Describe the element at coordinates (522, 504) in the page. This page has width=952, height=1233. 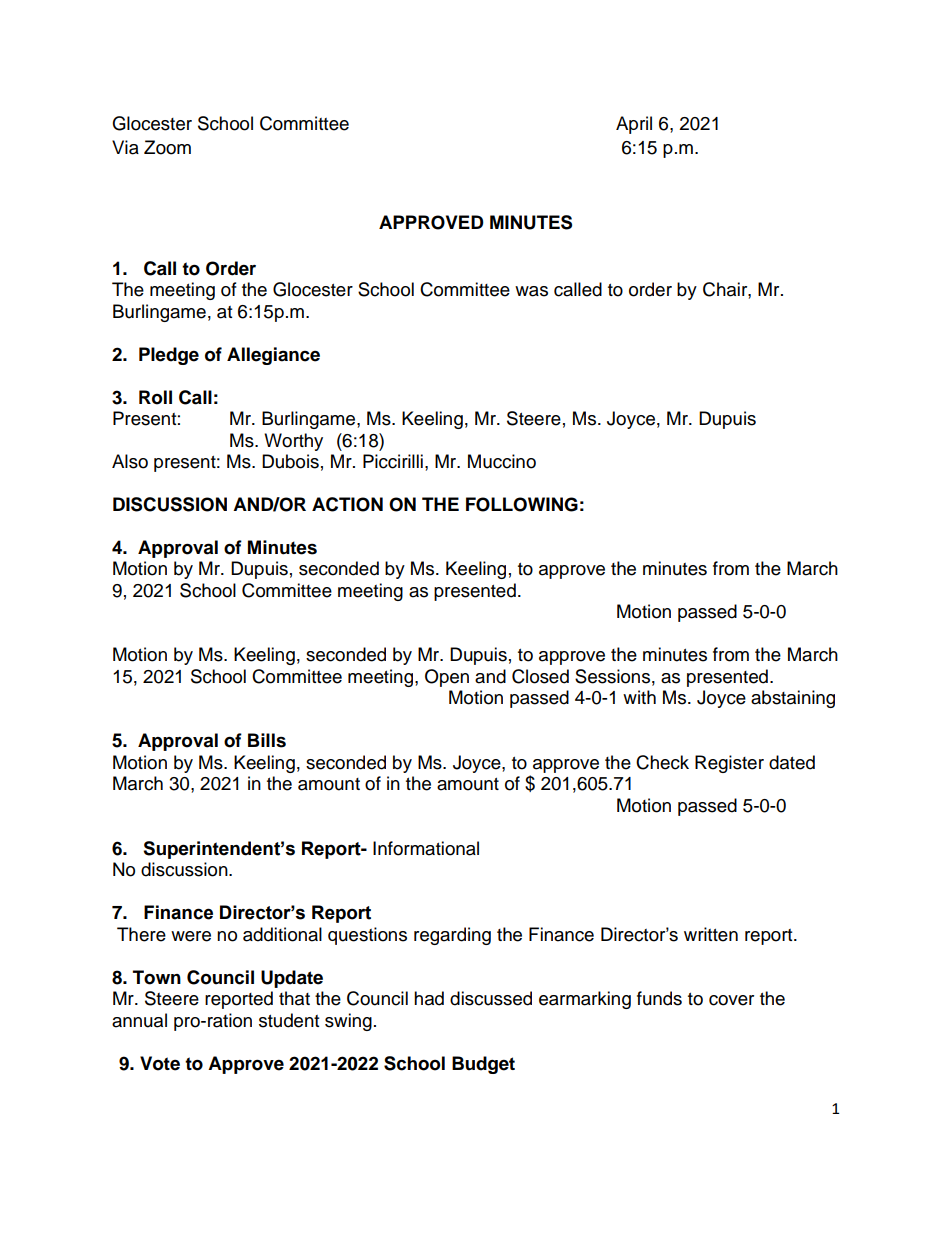
I see `FOLLOWING` at that location.
